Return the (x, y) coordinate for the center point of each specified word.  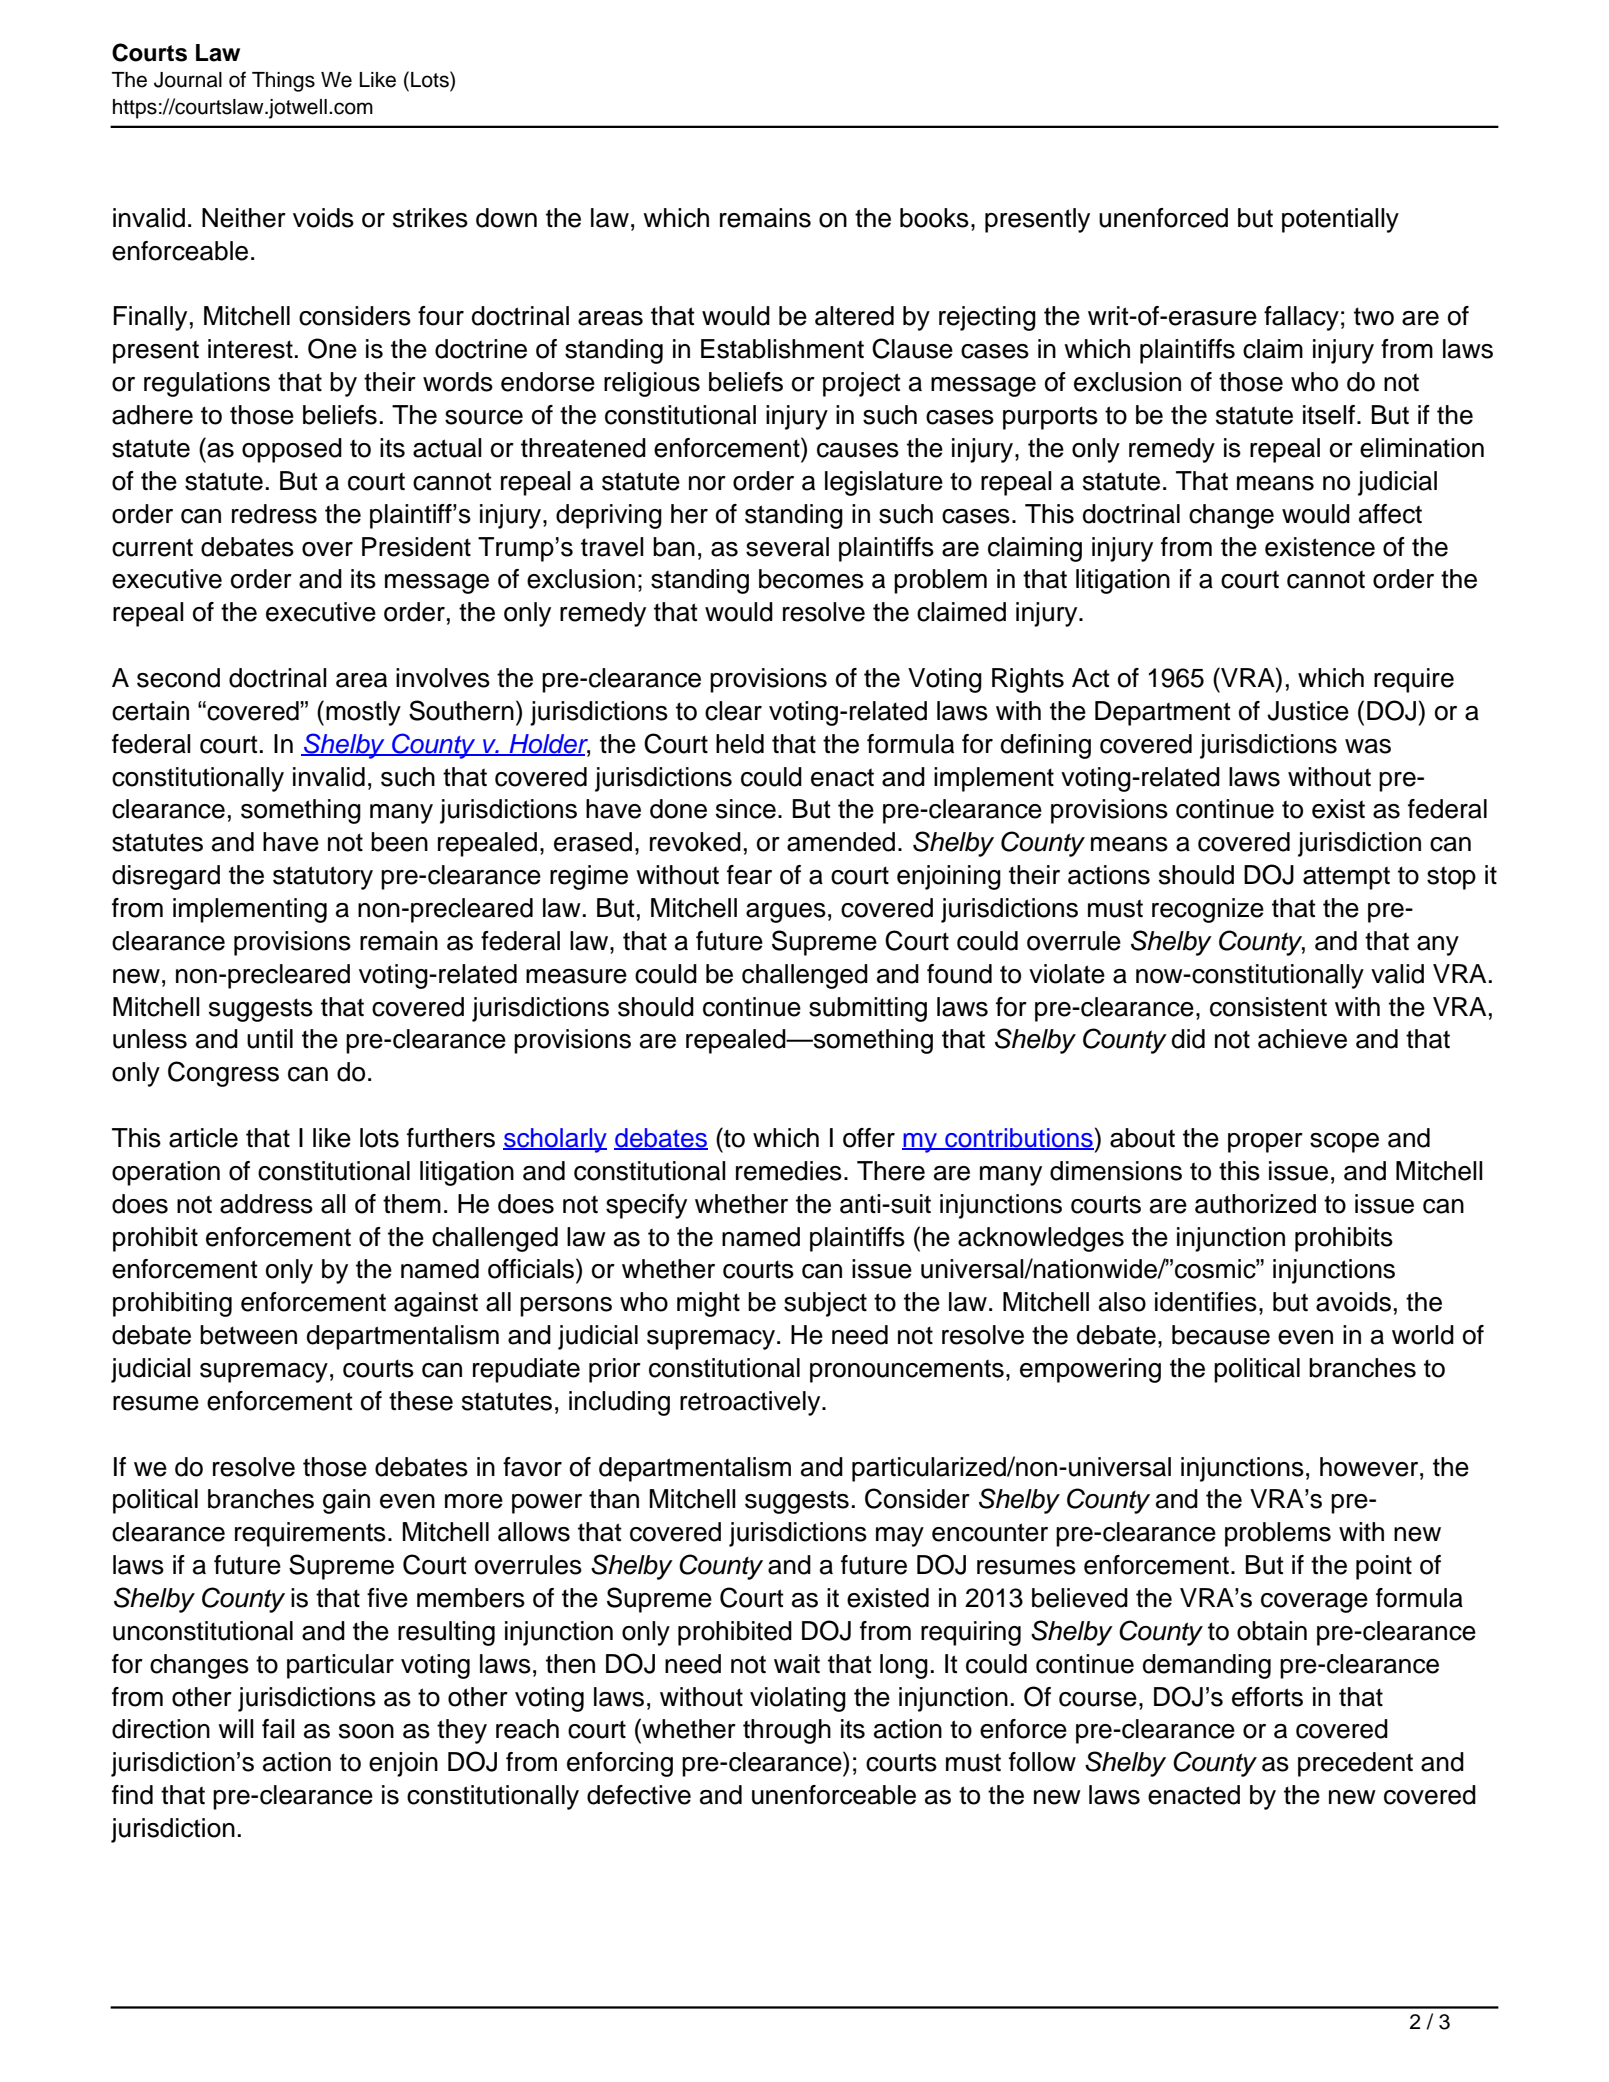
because (1221, 1335)
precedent (1355, 1764)
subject (825, 1304)
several (787, 547)
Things (283, 82)
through (787, 1731)
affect (1390, 514)
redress (274, 514)
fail (278, 1729)
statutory (323, 878)
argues (786, 913)
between (248, 1335)
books (934, 218)
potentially (1340, 220)
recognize (1208, 910)
